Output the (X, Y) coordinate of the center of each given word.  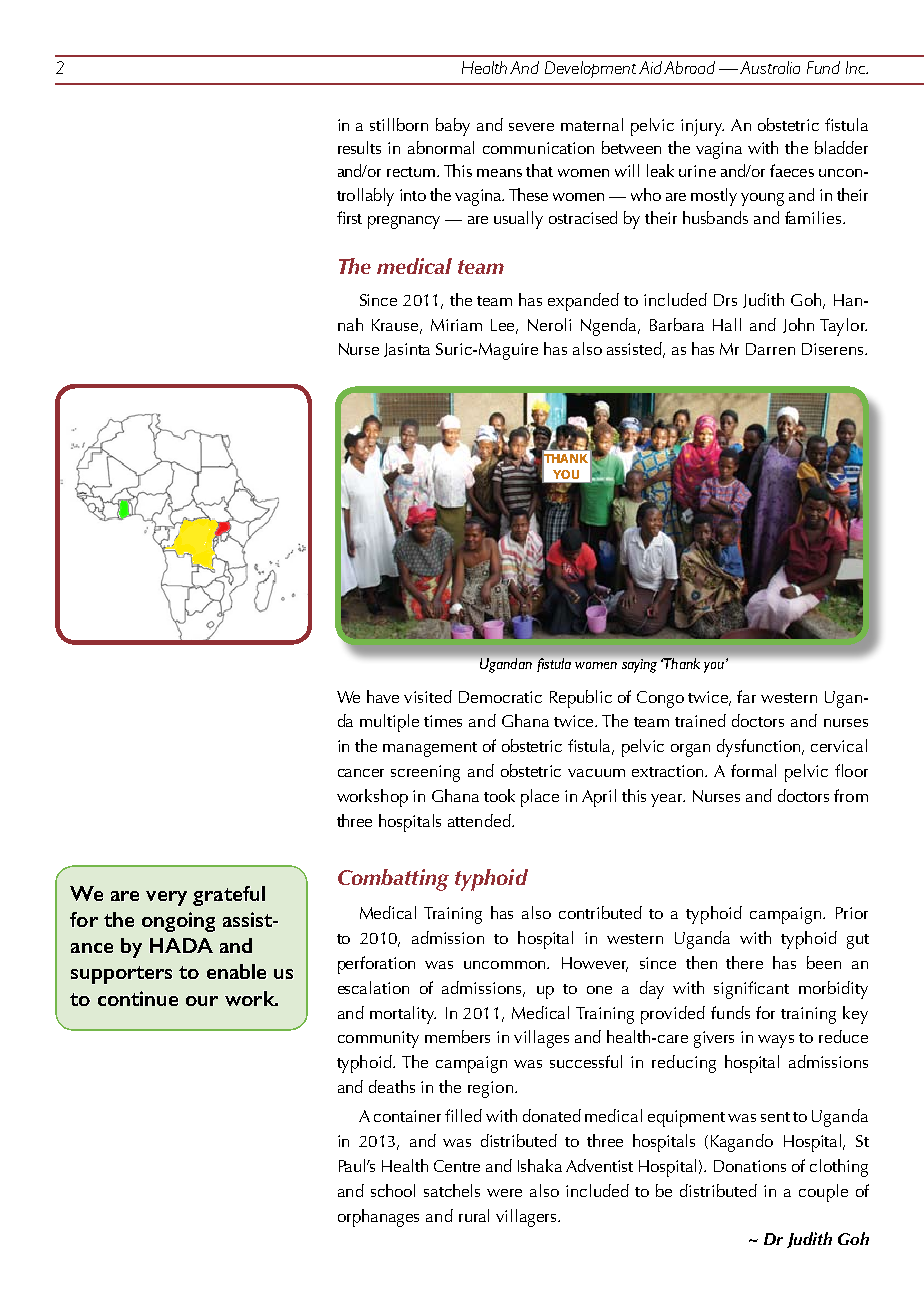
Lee (504, 326)
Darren (770, 349)
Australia (770, 67)
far (746, 696)
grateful (229, 896)
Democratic (500, 697)
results (359, 147)
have (383, 696)
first (349, 217)
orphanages (378, 1218)
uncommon (506, 965)
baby (453, 127)
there (744, 962)
